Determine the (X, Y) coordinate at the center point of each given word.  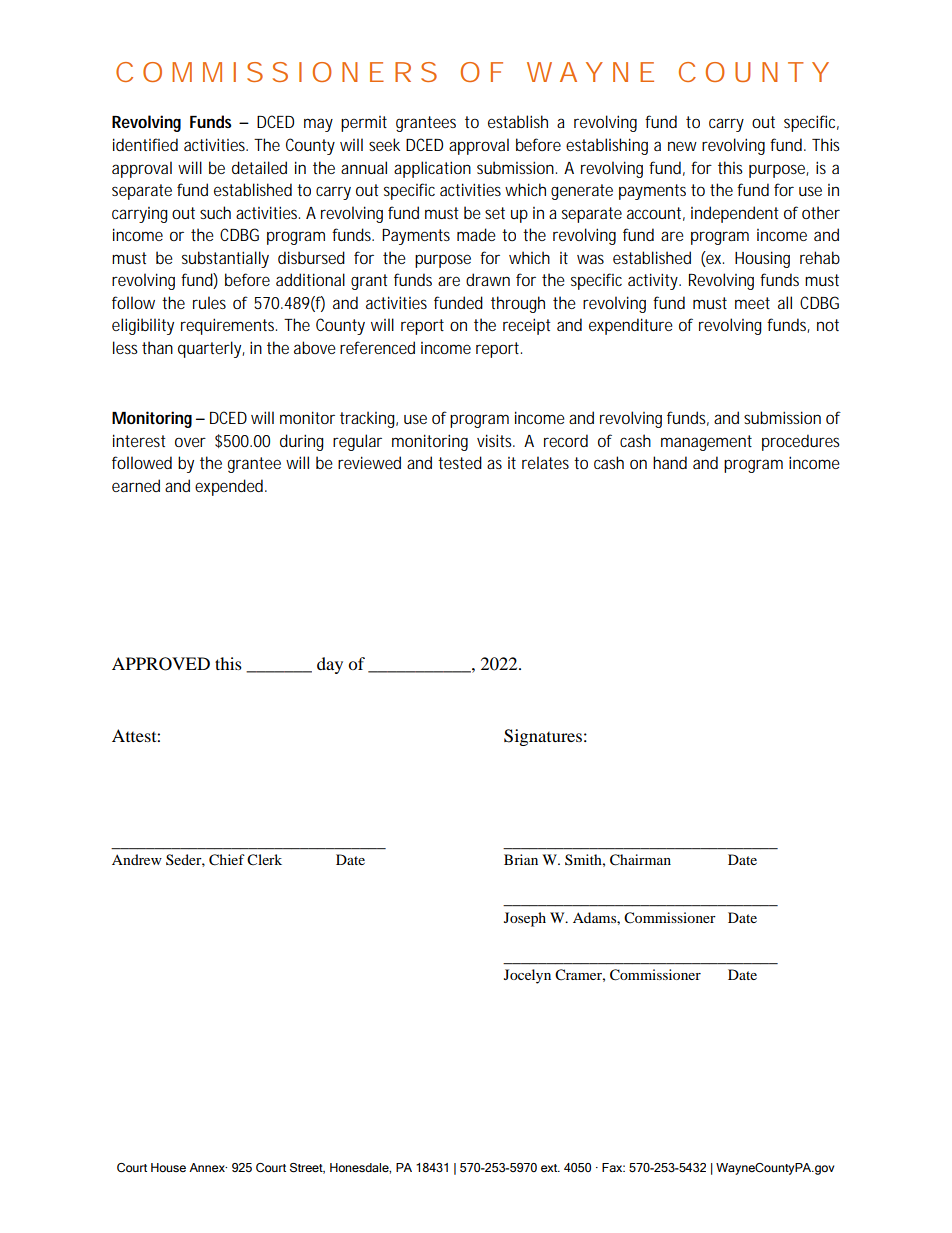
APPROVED (161, 664)
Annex (208, 1167)
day (330, 665)
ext (550, 1168)
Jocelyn (527, 976)
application (432, 169)
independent (735, 214)
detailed (259, 167)
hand (670, 462)
